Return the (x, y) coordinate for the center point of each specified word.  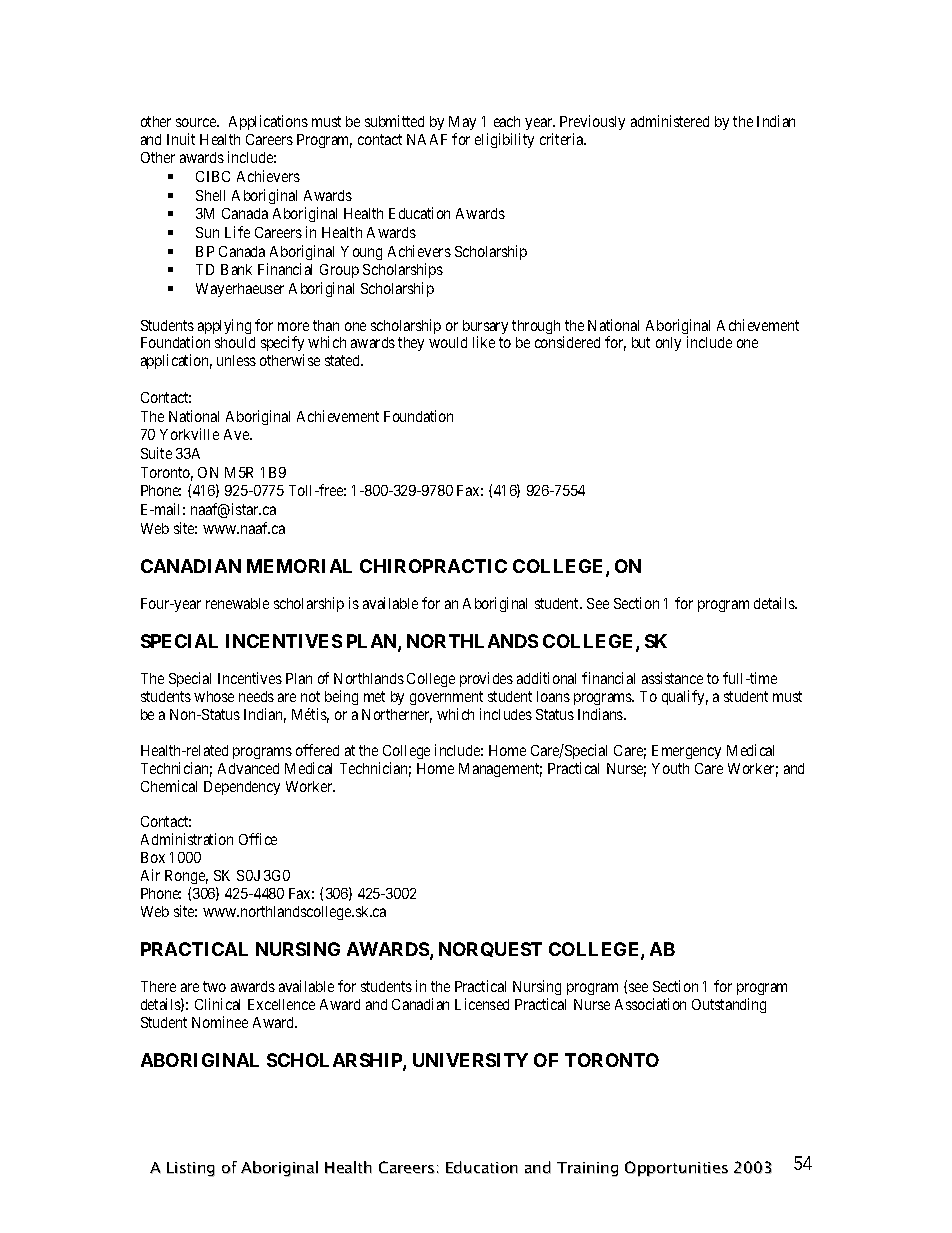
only (668, 344)
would (448, 342)
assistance (672, 678)
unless (236, 360)
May (462, 123)
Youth (670, 768)
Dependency (242, 788)
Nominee (220, 1022)
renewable (237, 603)
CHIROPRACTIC (433, 566)
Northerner (397, 716)
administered (670, 121)
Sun (207, 232)
